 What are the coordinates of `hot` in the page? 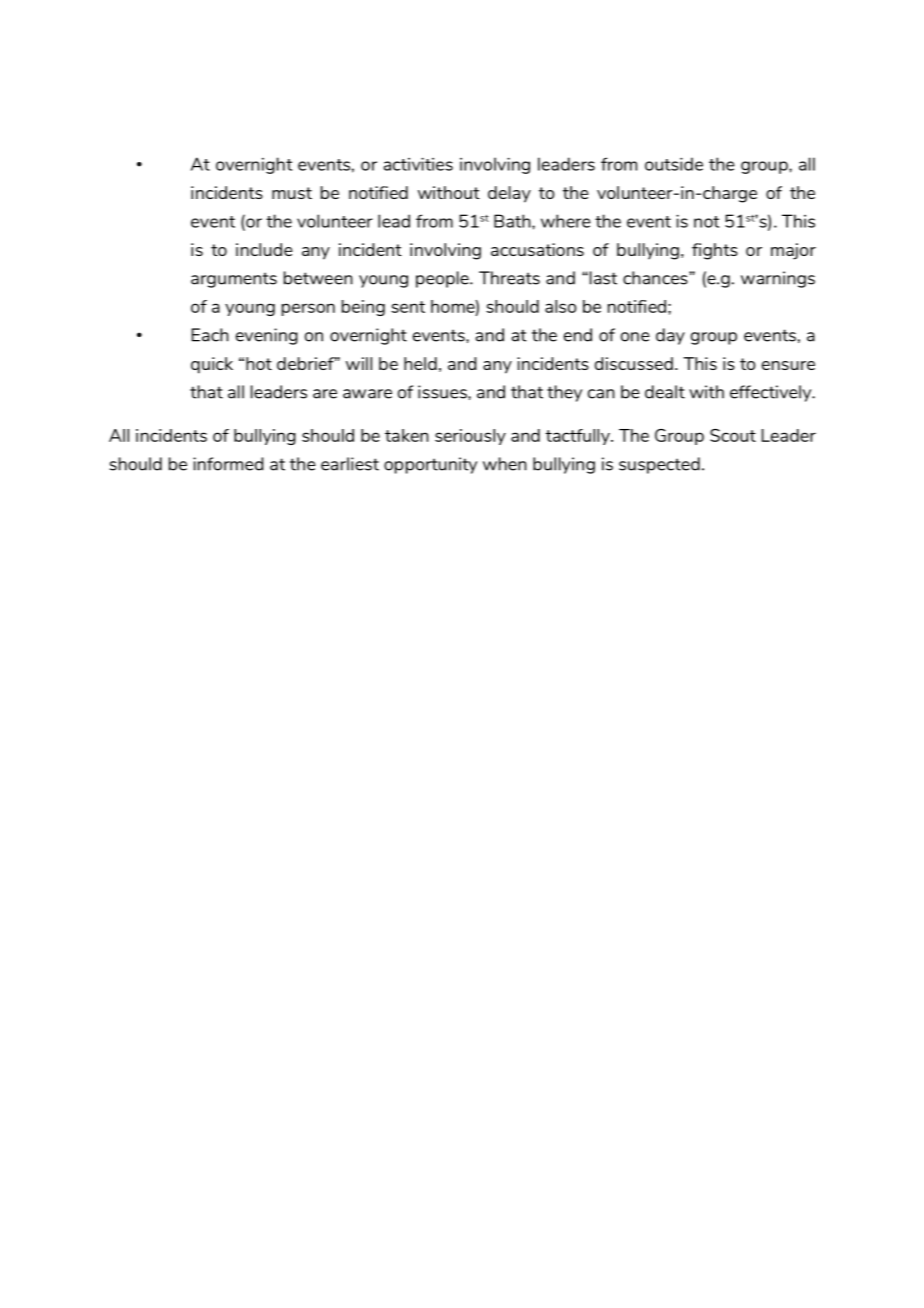 It's located at (259, 363).
